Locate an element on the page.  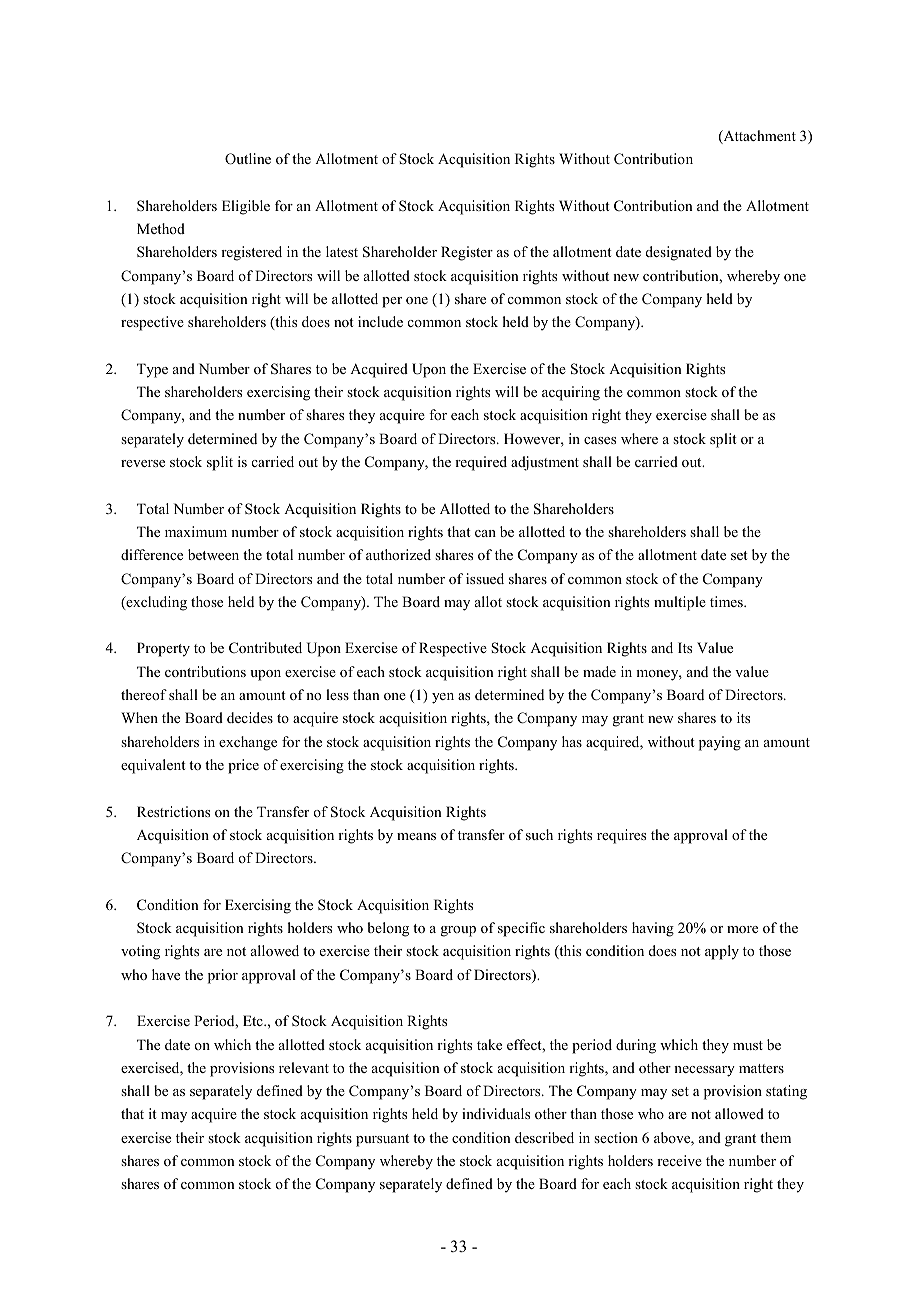
between is located at coordinates (213, 554).
